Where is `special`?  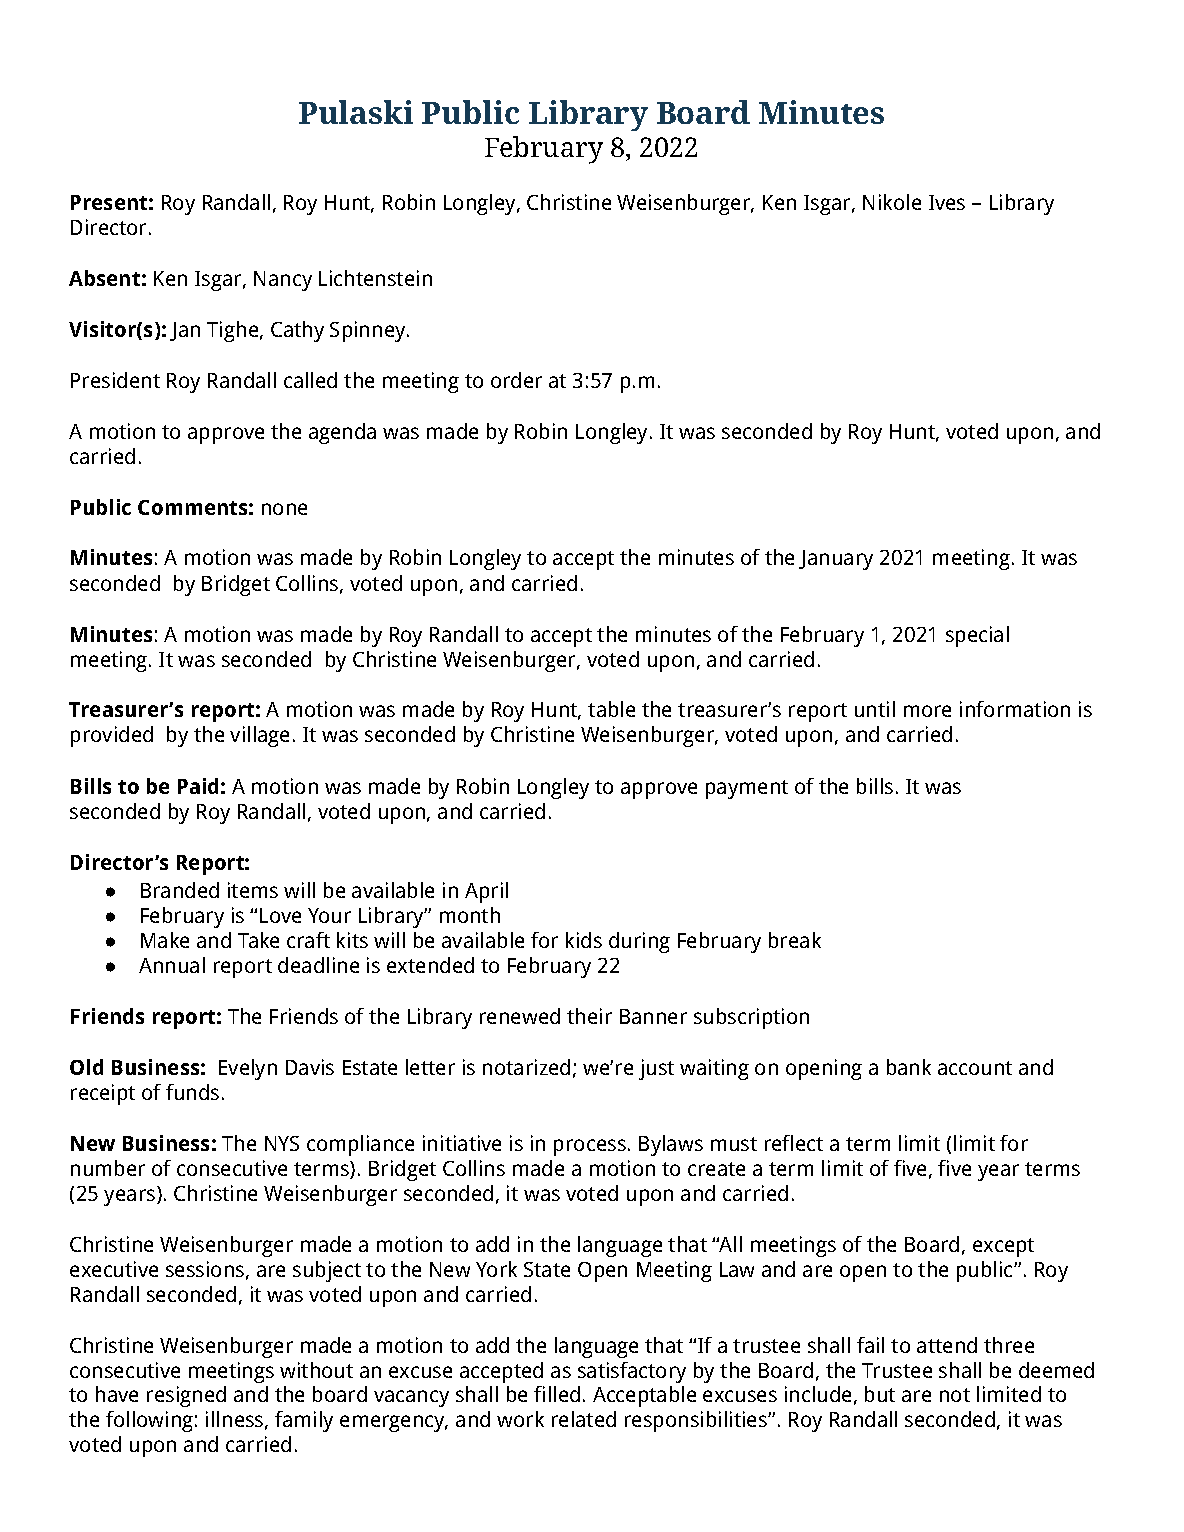
special is located at coordinates (977, 636).
